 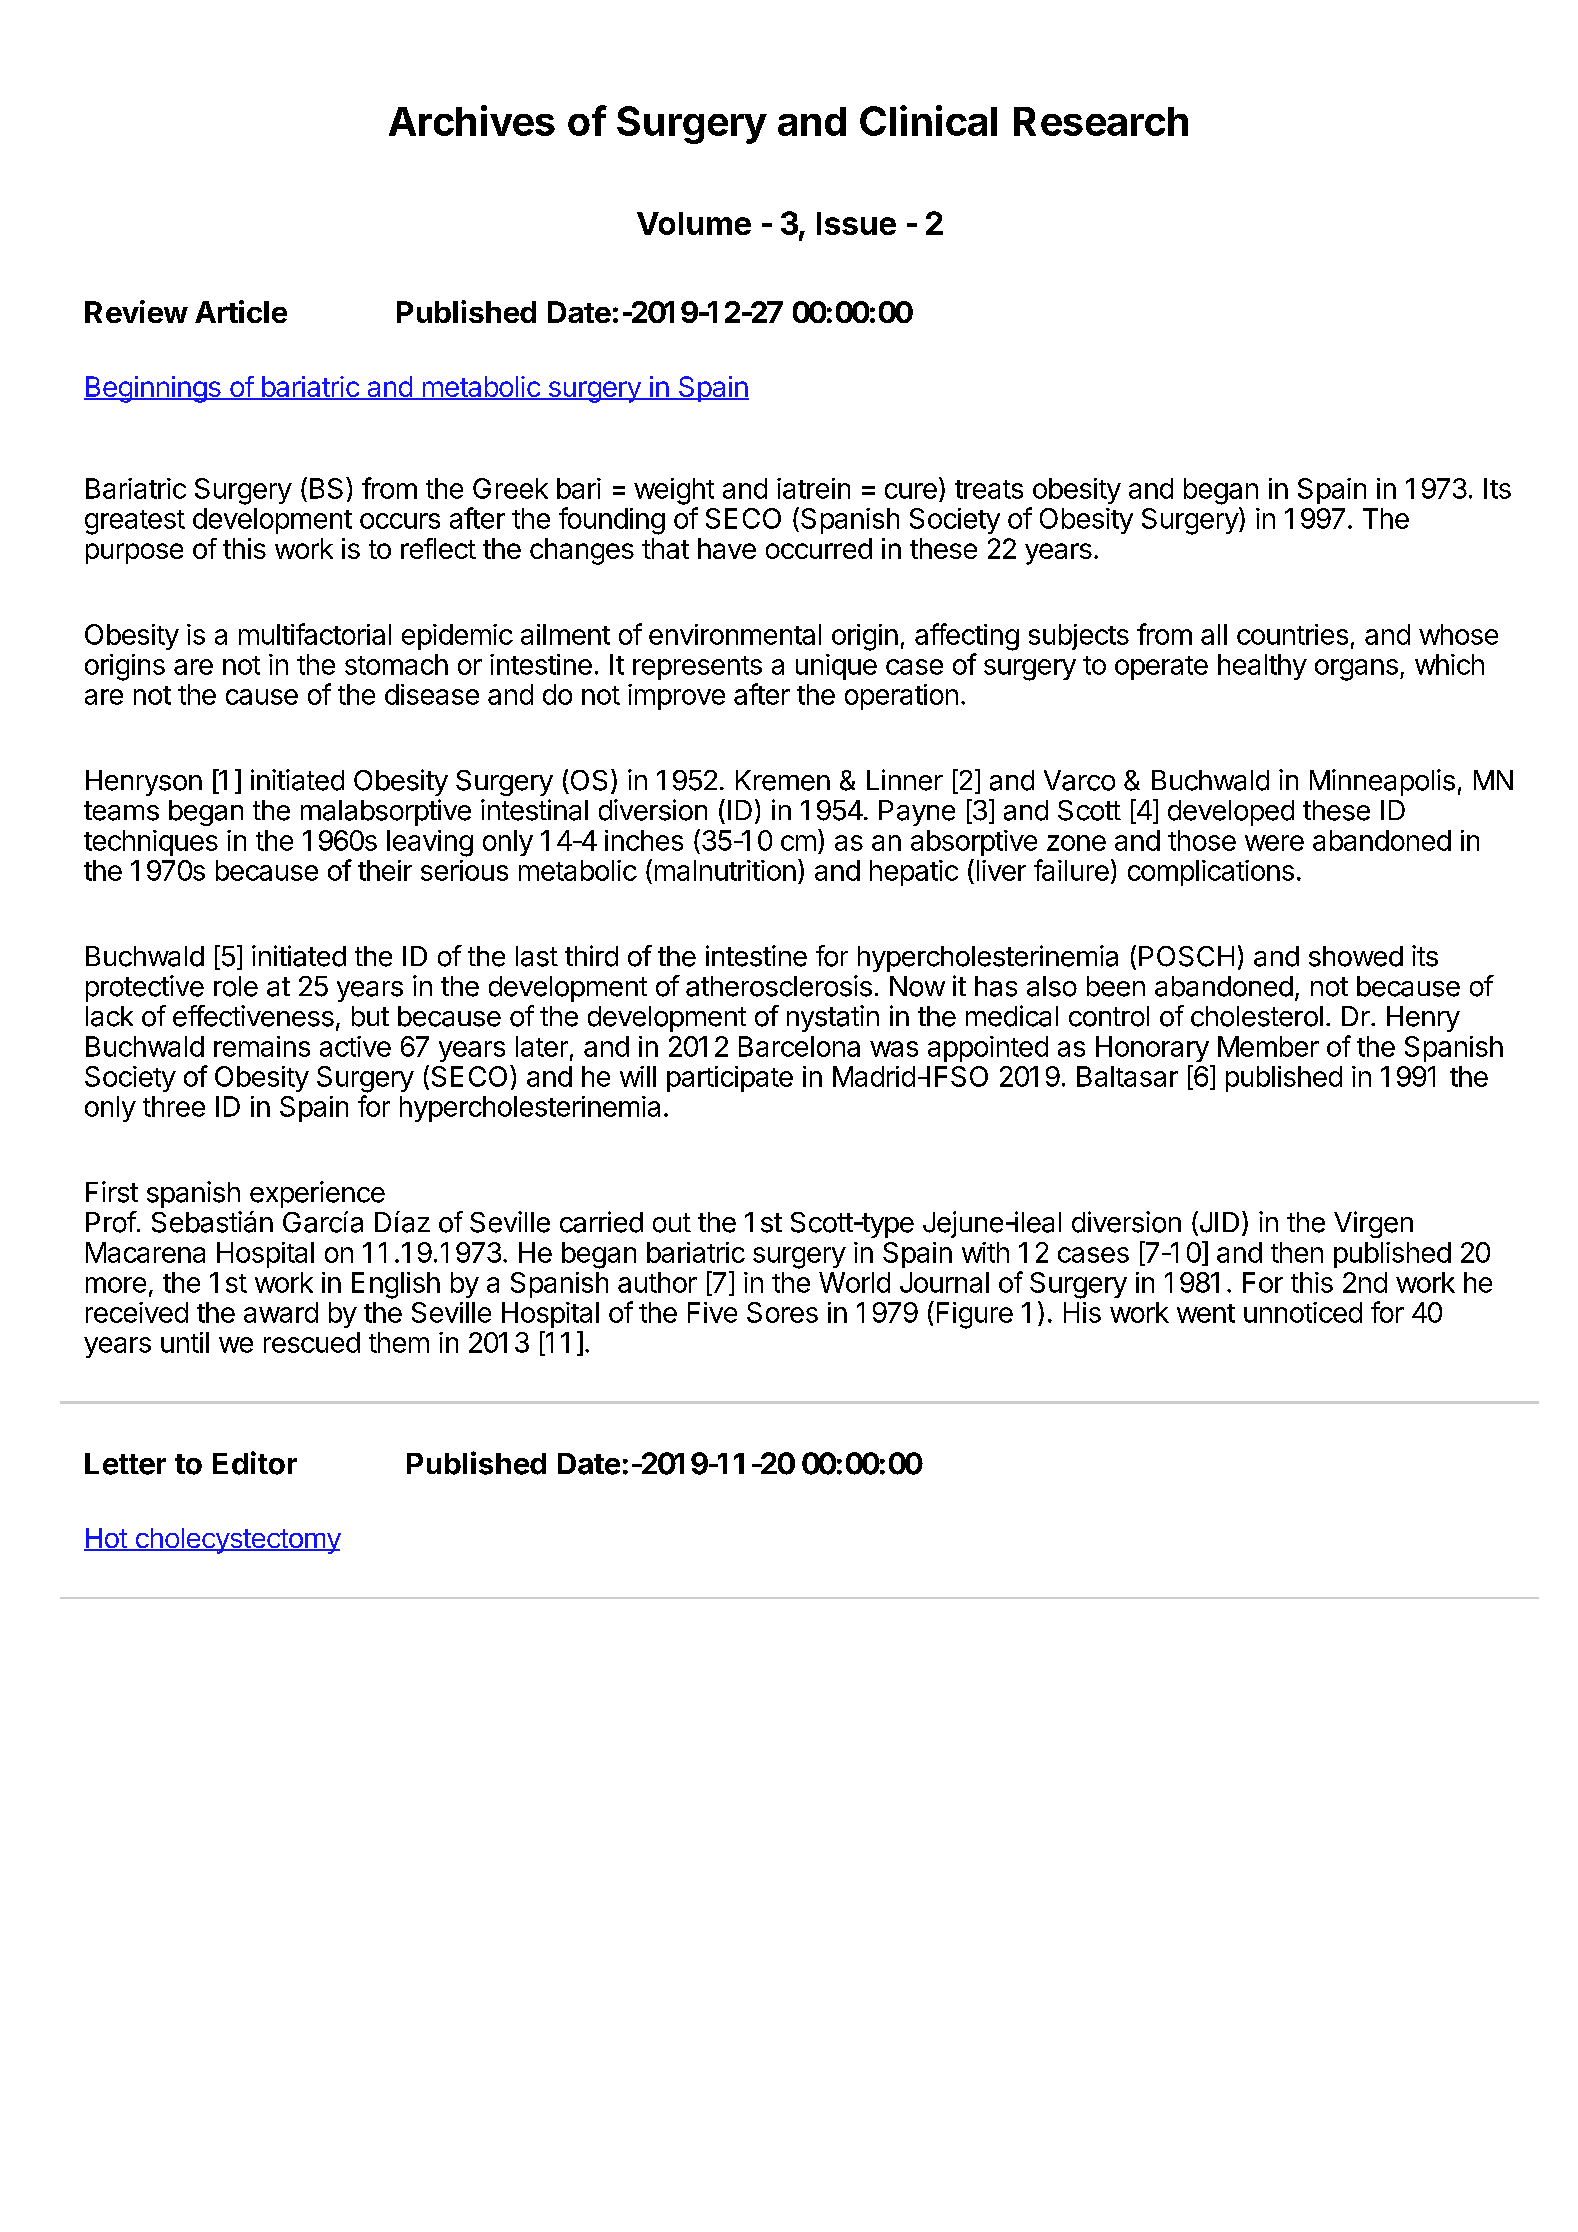 What do you see at coordinates (856, 223) in the screenshot?
I see `Issue` at bounding box center [856, 223].
